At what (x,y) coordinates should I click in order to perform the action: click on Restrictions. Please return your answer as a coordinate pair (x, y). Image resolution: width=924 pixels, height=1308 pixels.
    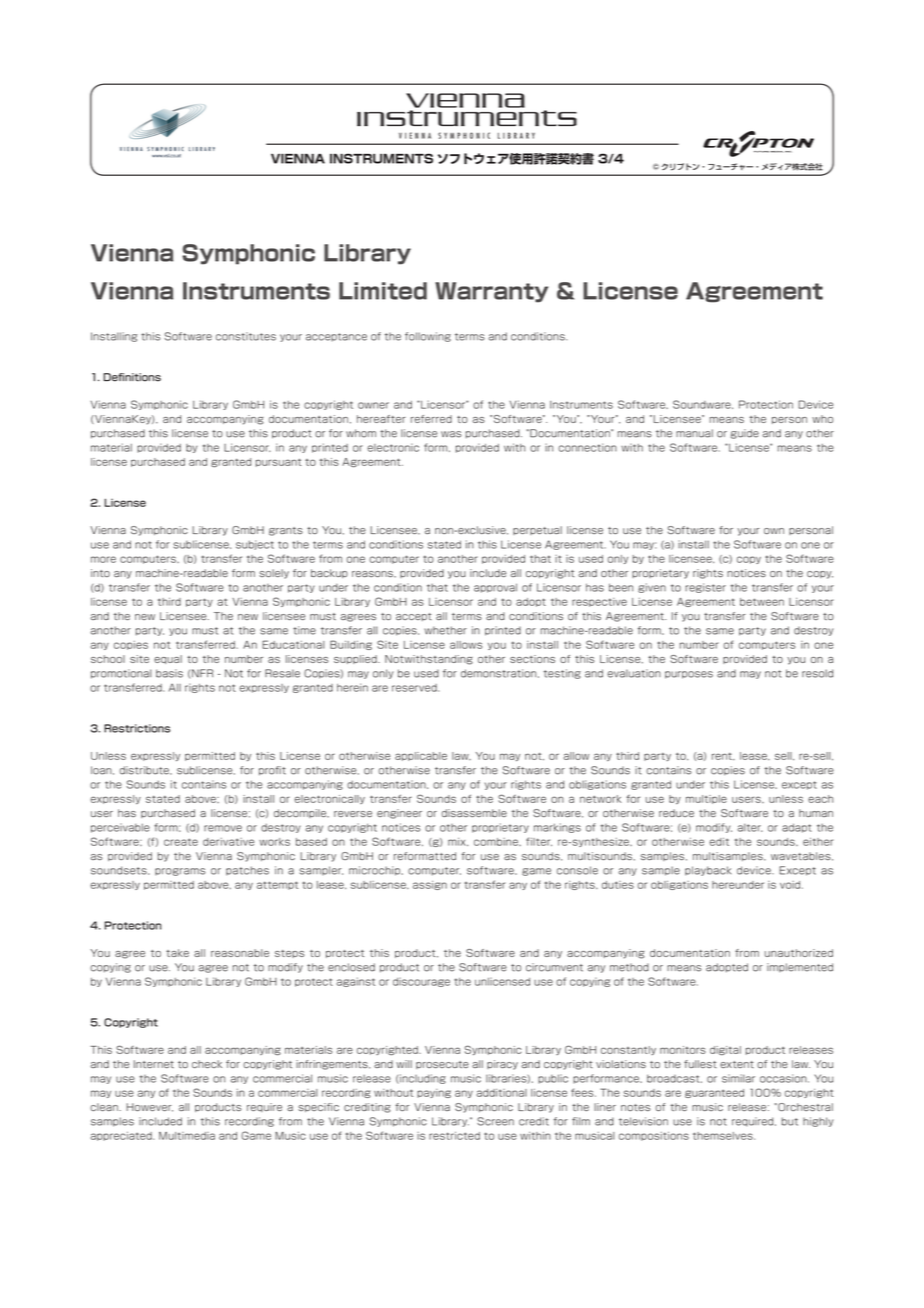
    Looking at the image, I should click on (137, 728).
